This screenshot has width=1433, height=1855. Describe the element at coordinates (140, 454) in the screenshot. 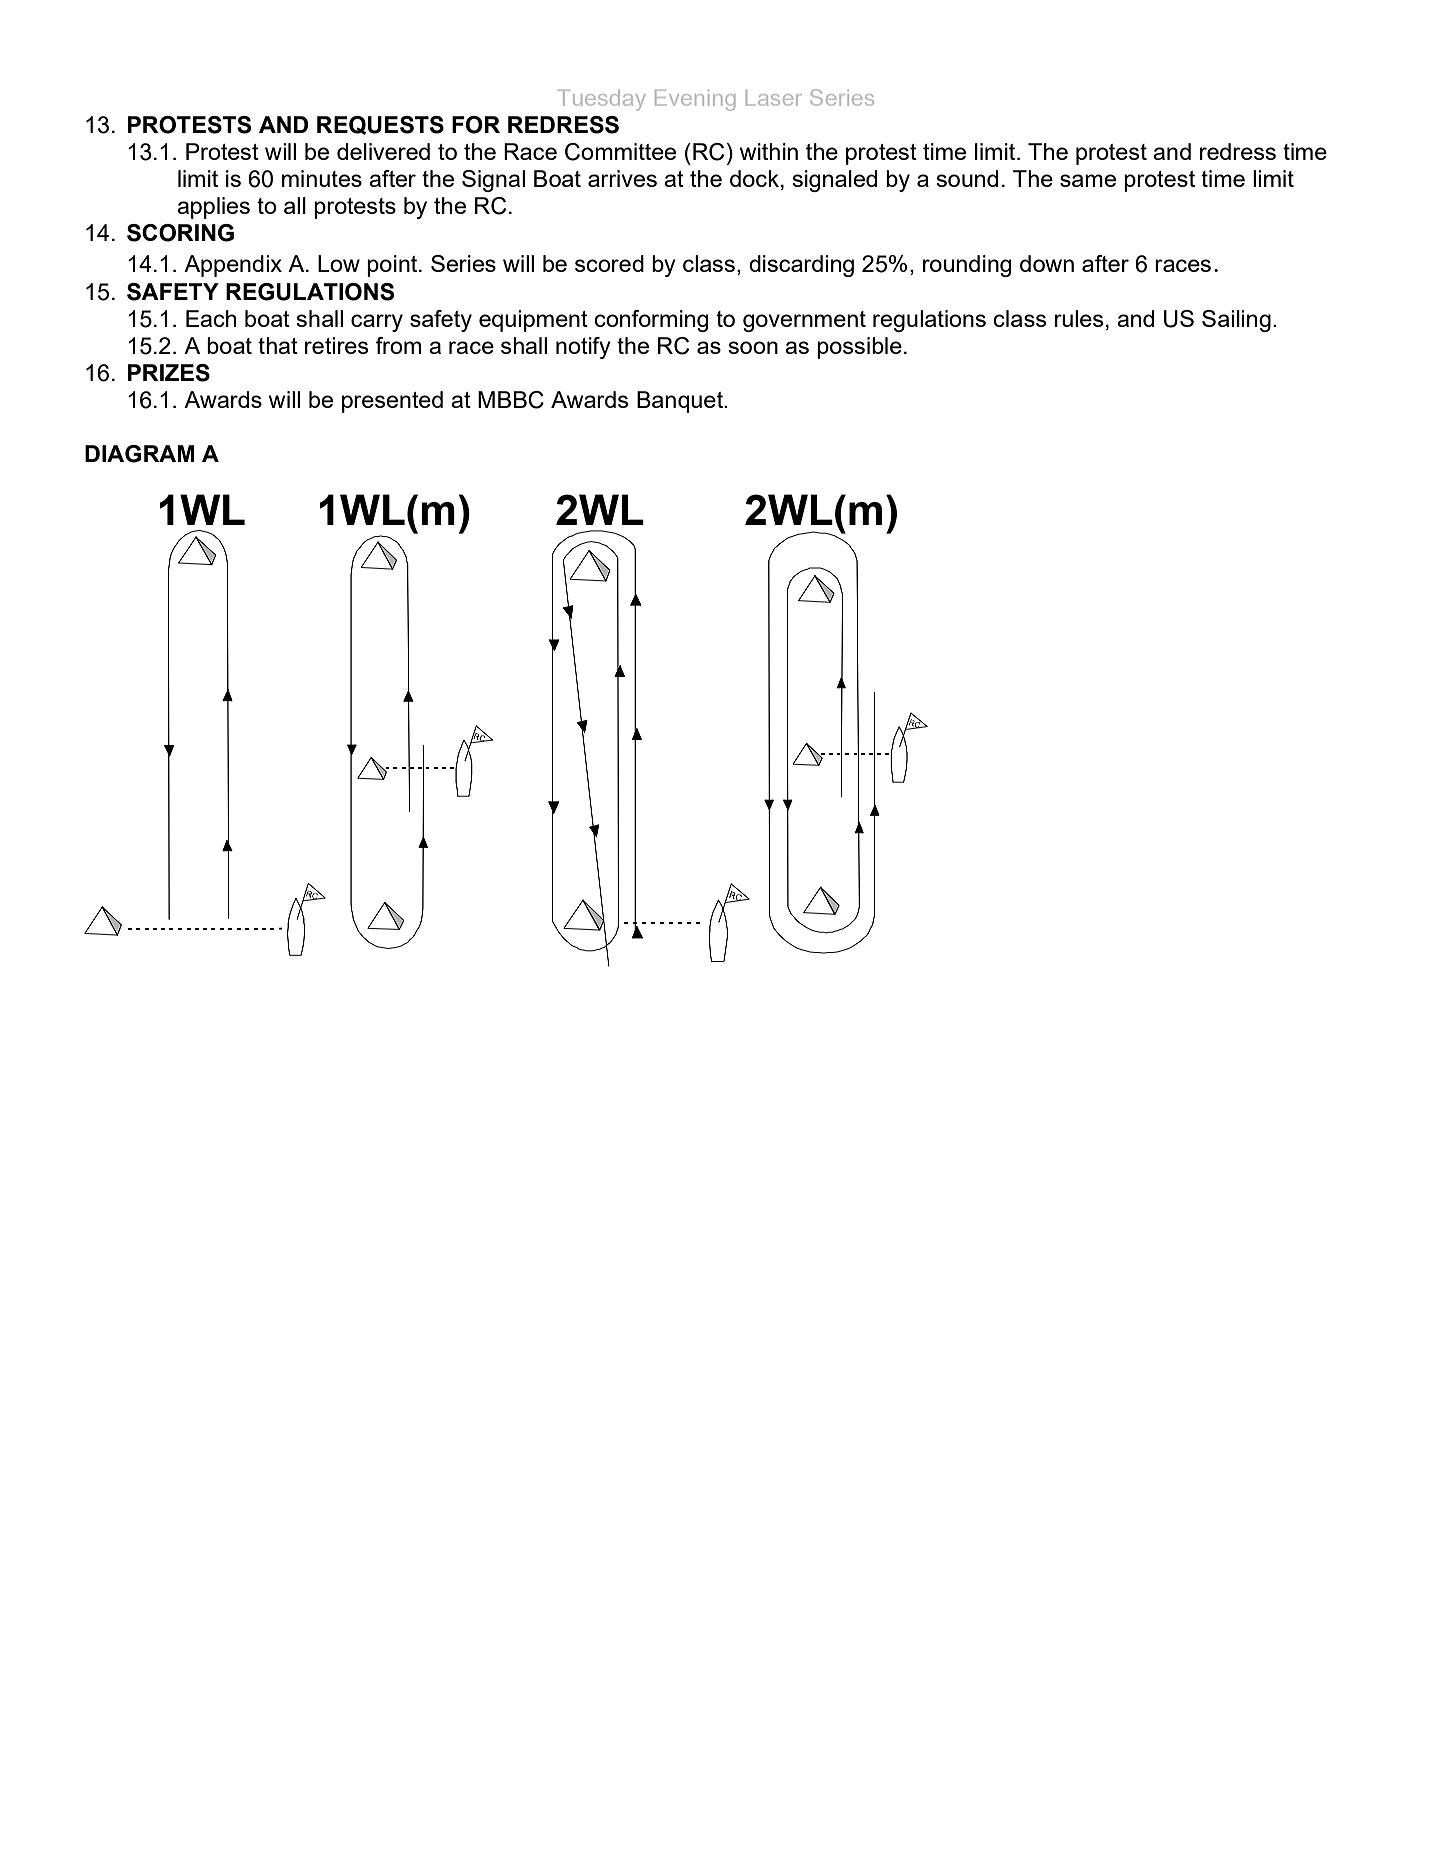

I see `DIAGRAM` at that location.
